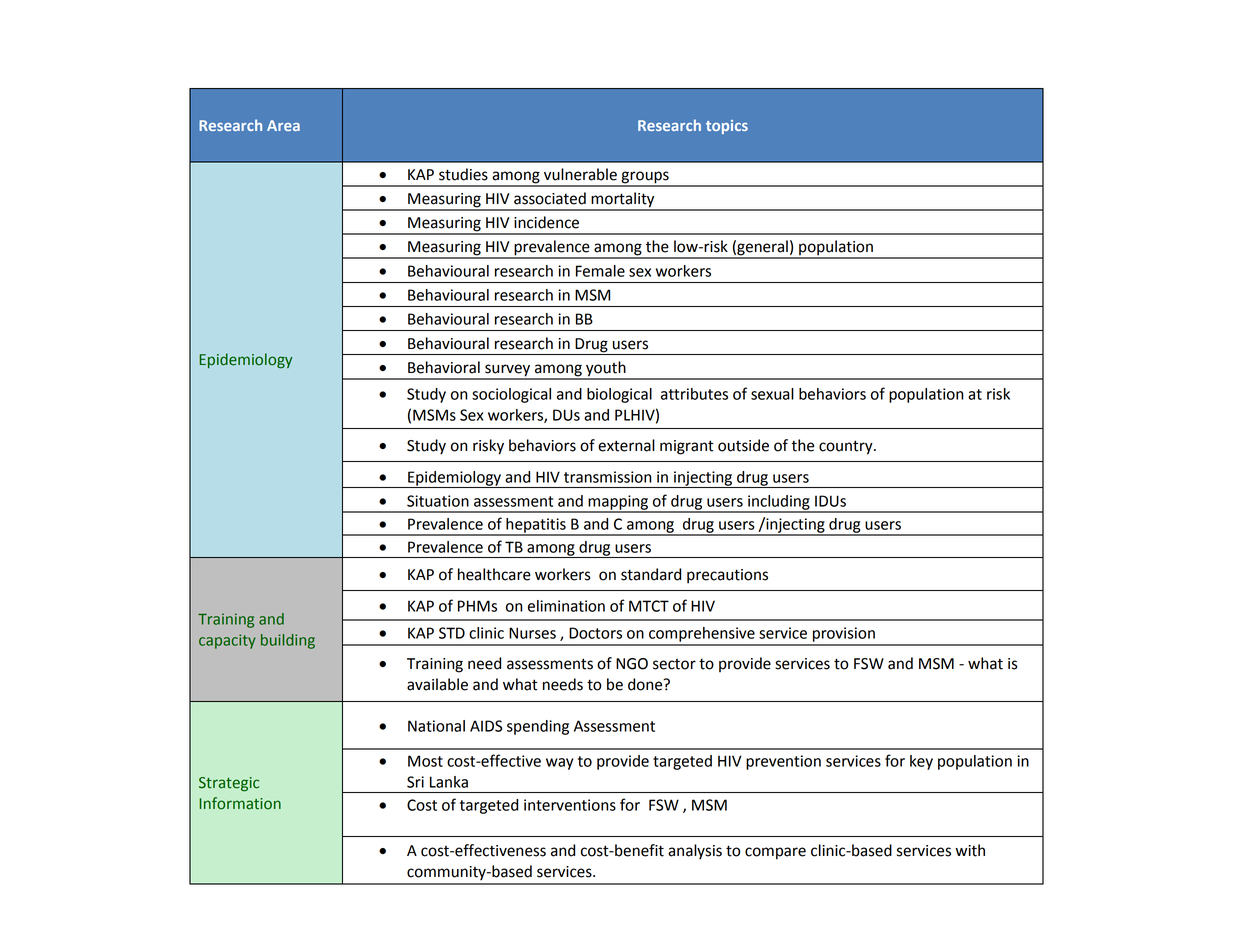  I want to click on country, so click(847, 447).
